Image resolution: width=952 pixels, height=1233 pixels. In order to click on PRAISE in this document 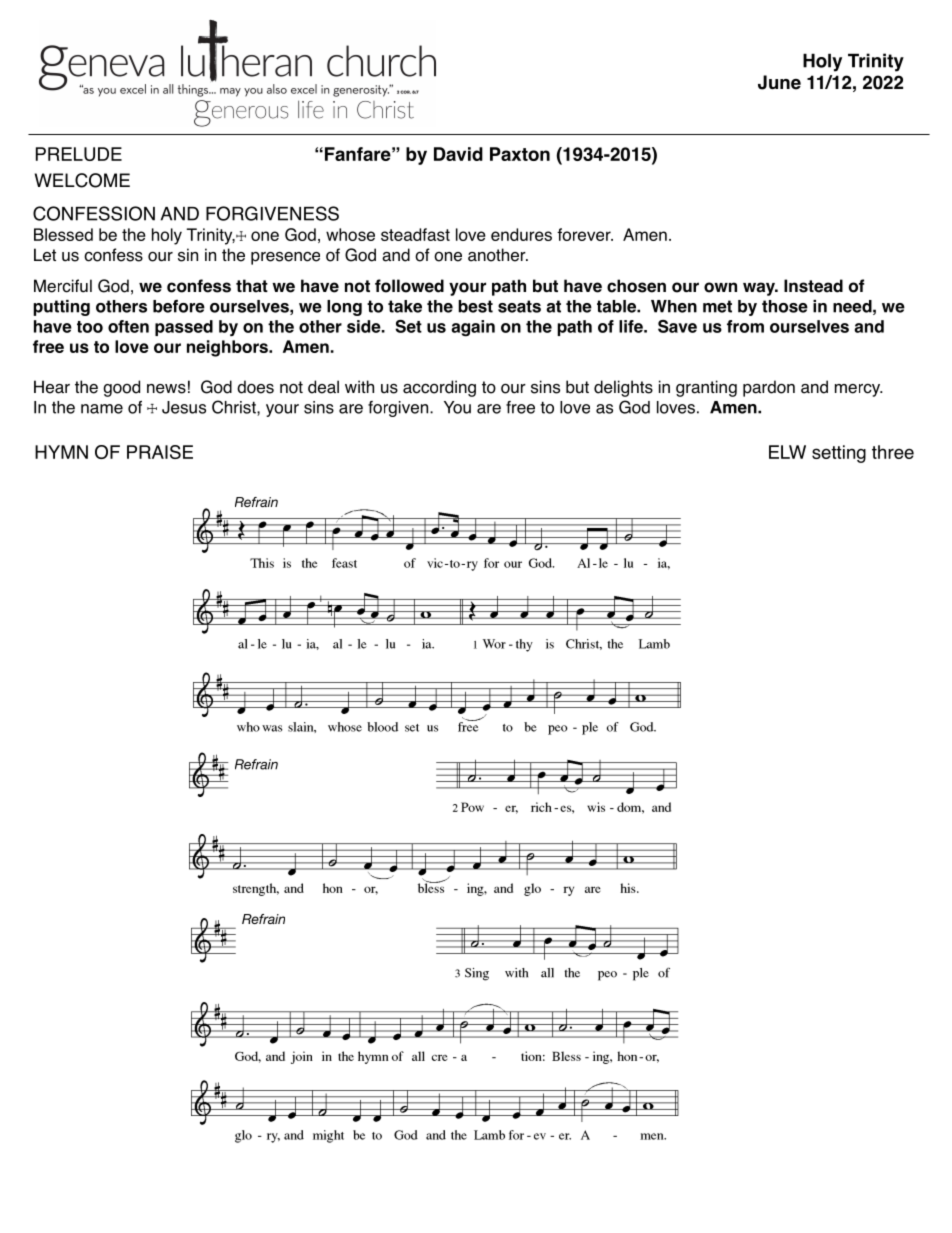, I will do `click(160, 452)`.
